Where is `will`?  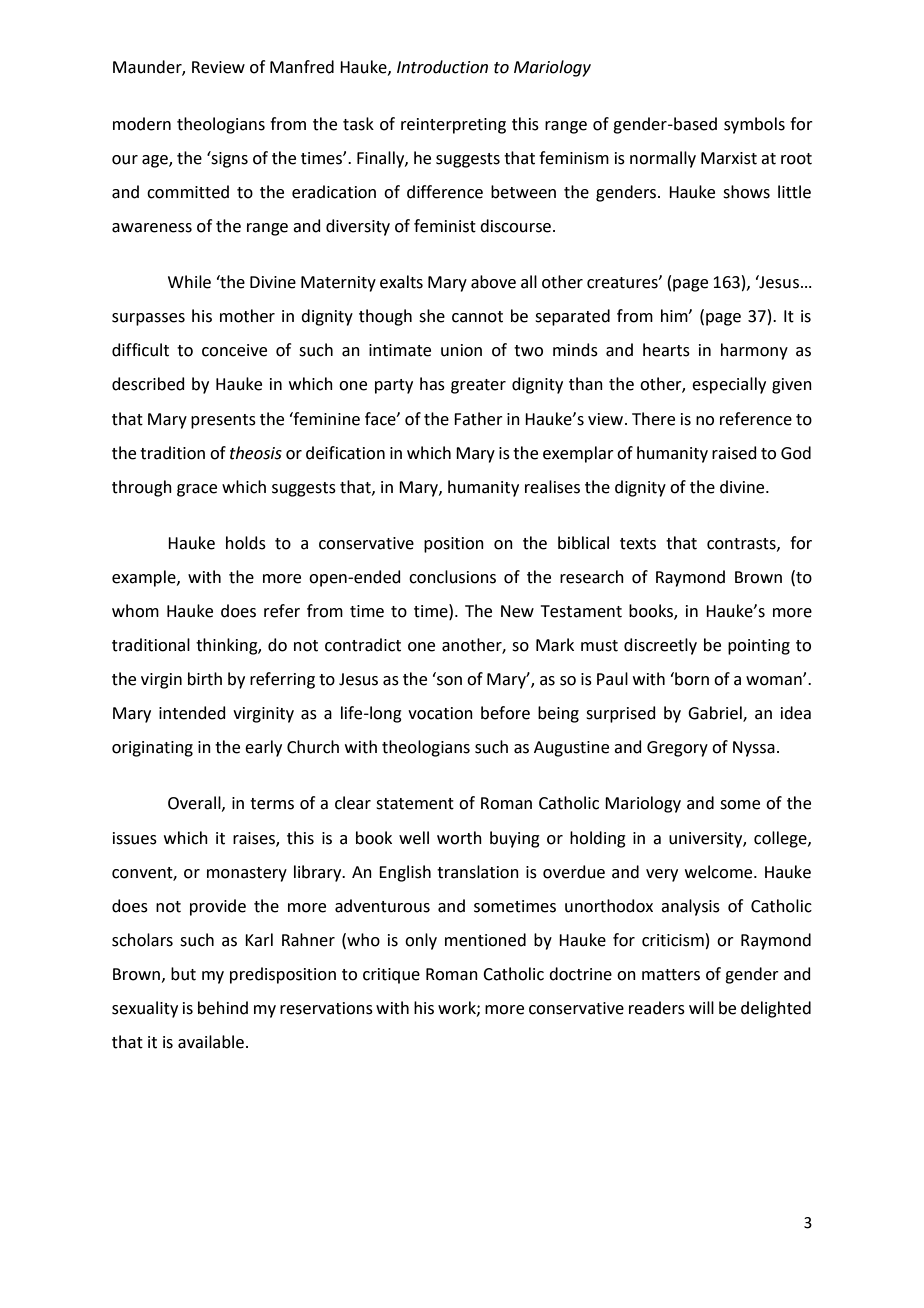 will is located at coordinates (701, 1007).
